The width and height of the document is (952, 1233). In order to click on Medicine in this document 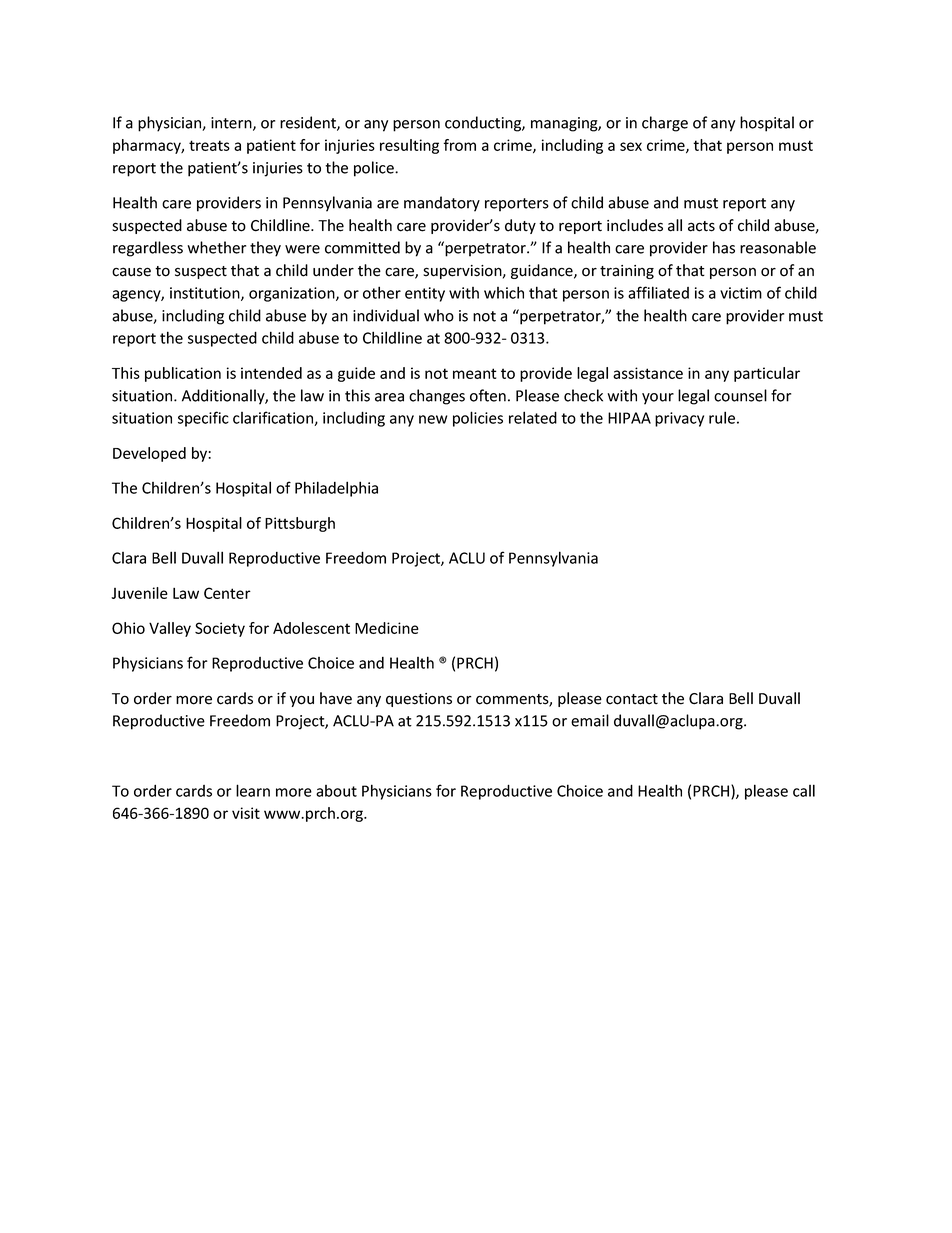, I will do `click(387, 628)`.
